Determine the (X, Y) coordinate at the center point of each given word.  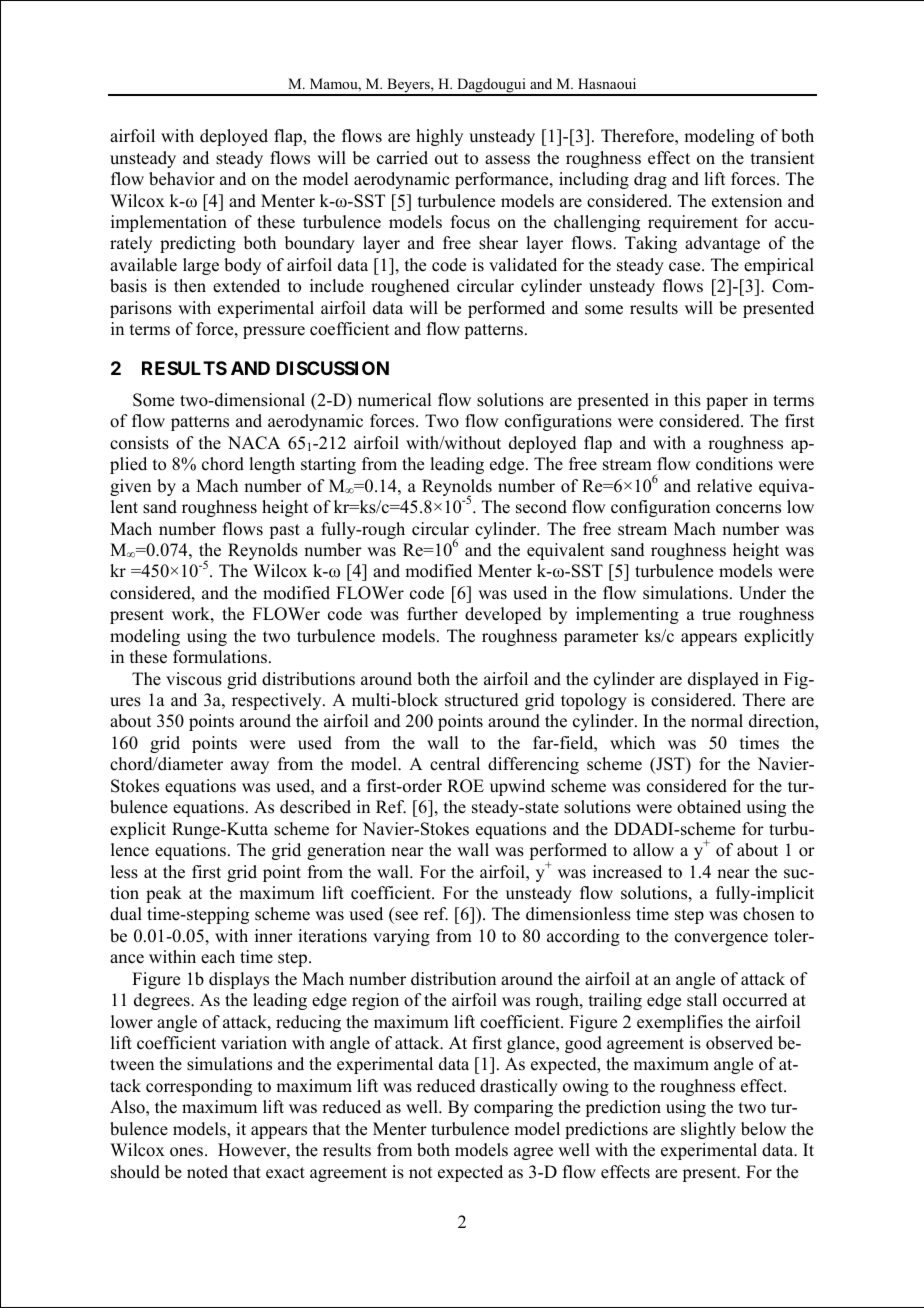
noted (207, 1172)
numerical (394, 400)
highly (439, 137)
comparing (513, 1108)
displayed (723, 680)
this (687, 400)
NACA (254, 443)
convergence (721, 939)
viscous (194, 679)
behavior (182, 179)
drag (650, 180)
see (405, 917)
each (218, 957)
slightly (708, 1130)
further (432, 614)
